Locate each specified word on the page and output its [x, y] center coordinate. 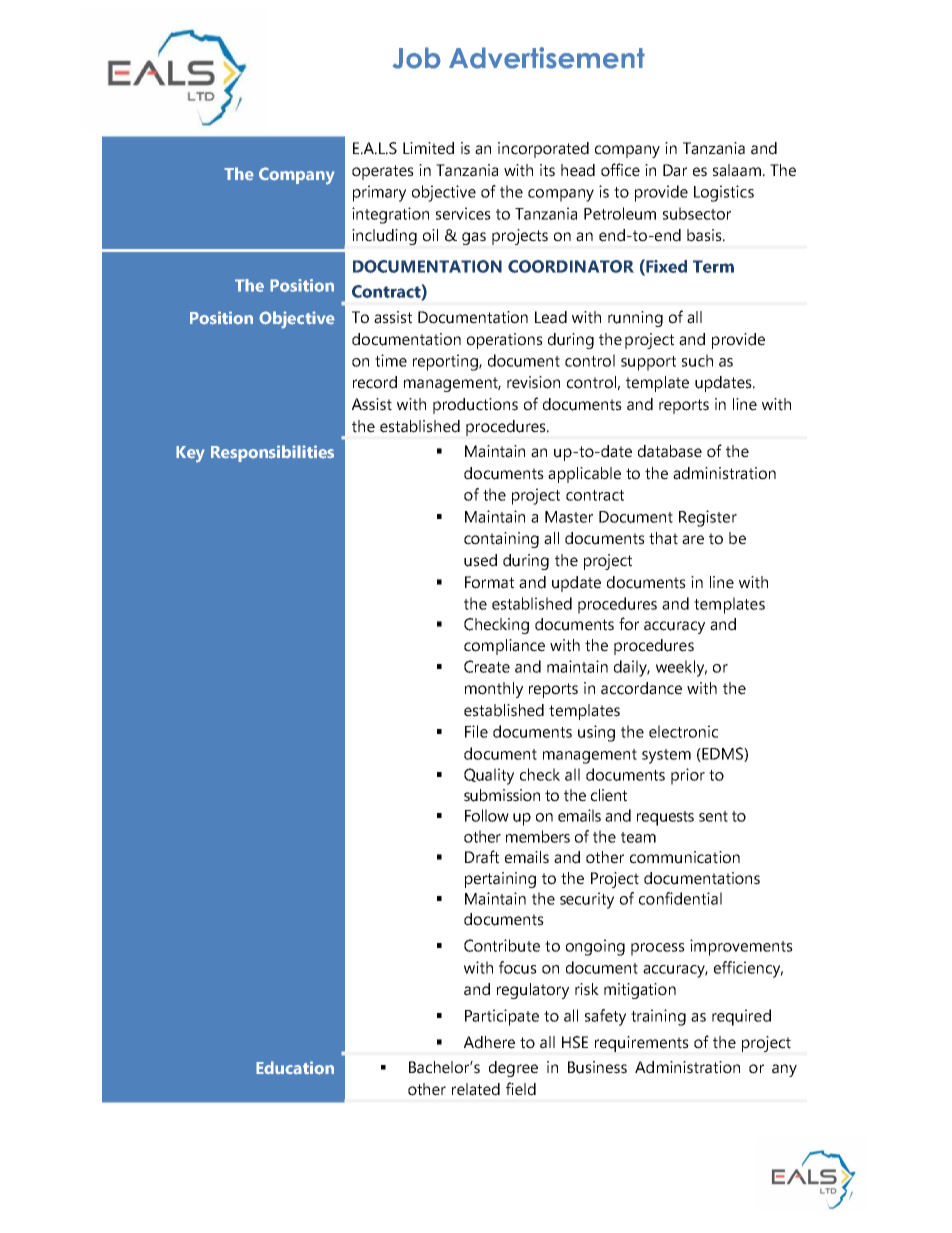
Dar [675, 170]
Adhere [489, 1042]
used [480, 560]
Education [295, 1068]
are [693, 540]
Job [417, 58]
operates [383, 172]
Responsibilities [272, 453]
